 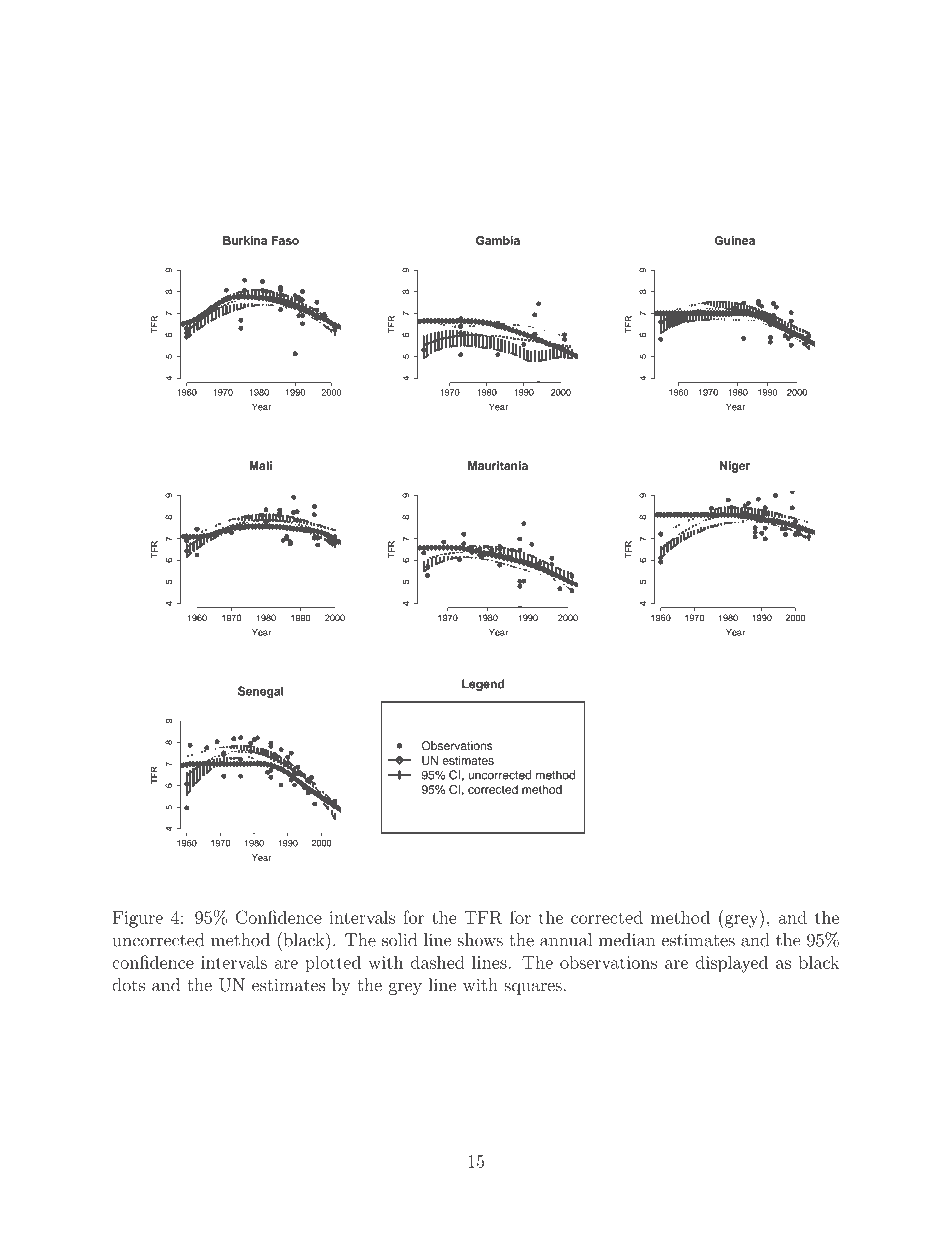 I want to click on annual, so click(x=566, y=940).
